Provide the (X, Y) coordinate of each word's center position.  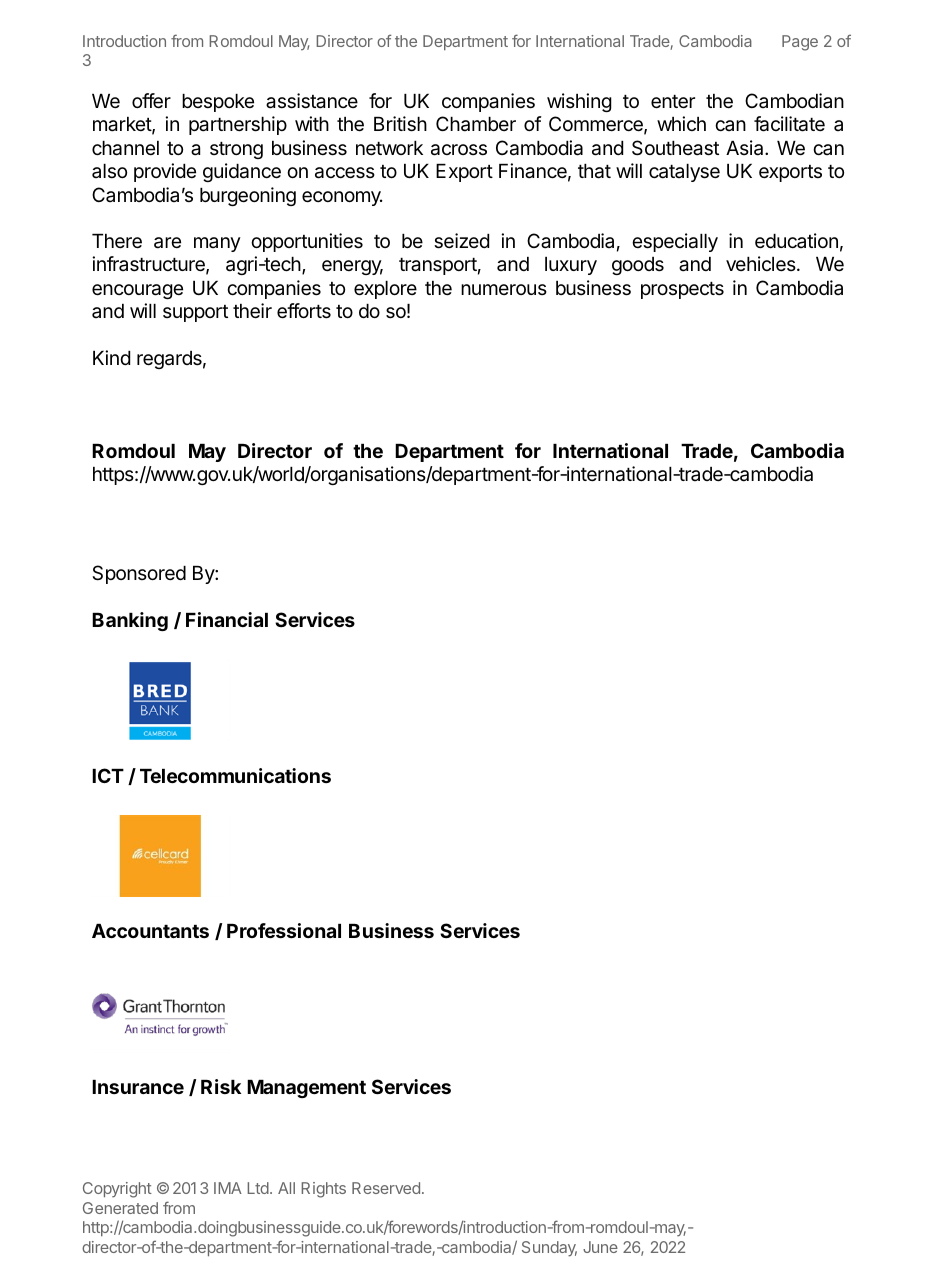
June (600, 1247)
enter (673, 102)
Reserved (386, 1188)
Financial (227, 619)
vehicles (762, 264)
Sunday (549, 1249)
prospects (682, 290)
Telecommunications (235, 775)
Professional (284, 930)
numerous (504, 289)
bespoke (218, 103)
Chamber (476, 124)
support (195, 313)
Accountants (150, 931)
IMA (228, 1188)
